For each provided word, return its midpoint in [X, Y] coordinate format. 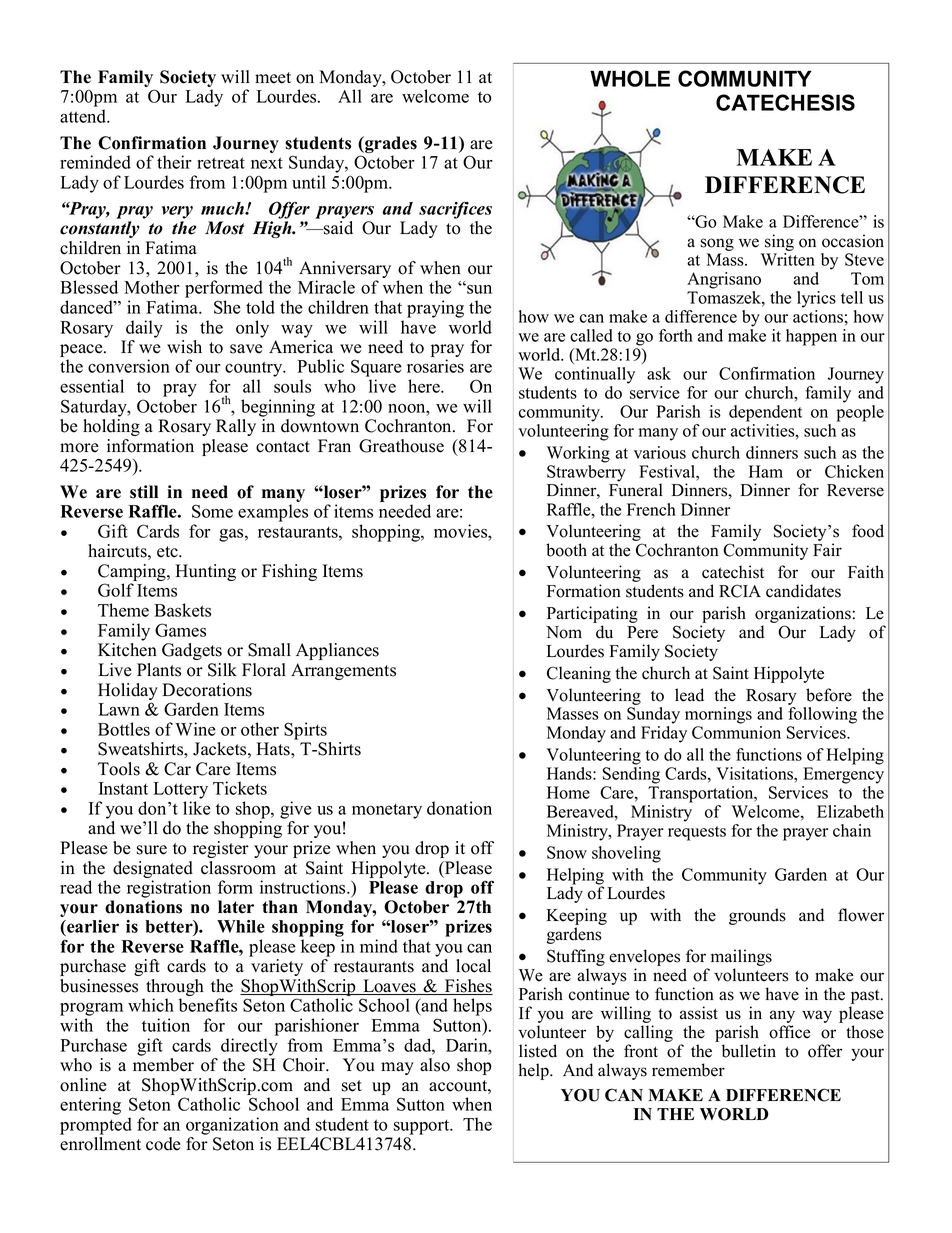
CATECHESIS [785, 102]
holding [111, 427]
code [163, 1144]
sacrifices [455, 210]
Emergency [843, 775]
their [174, 162]
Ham [766, 471]
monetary [387, 811]
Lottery [181, 790]
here [425, 386]
